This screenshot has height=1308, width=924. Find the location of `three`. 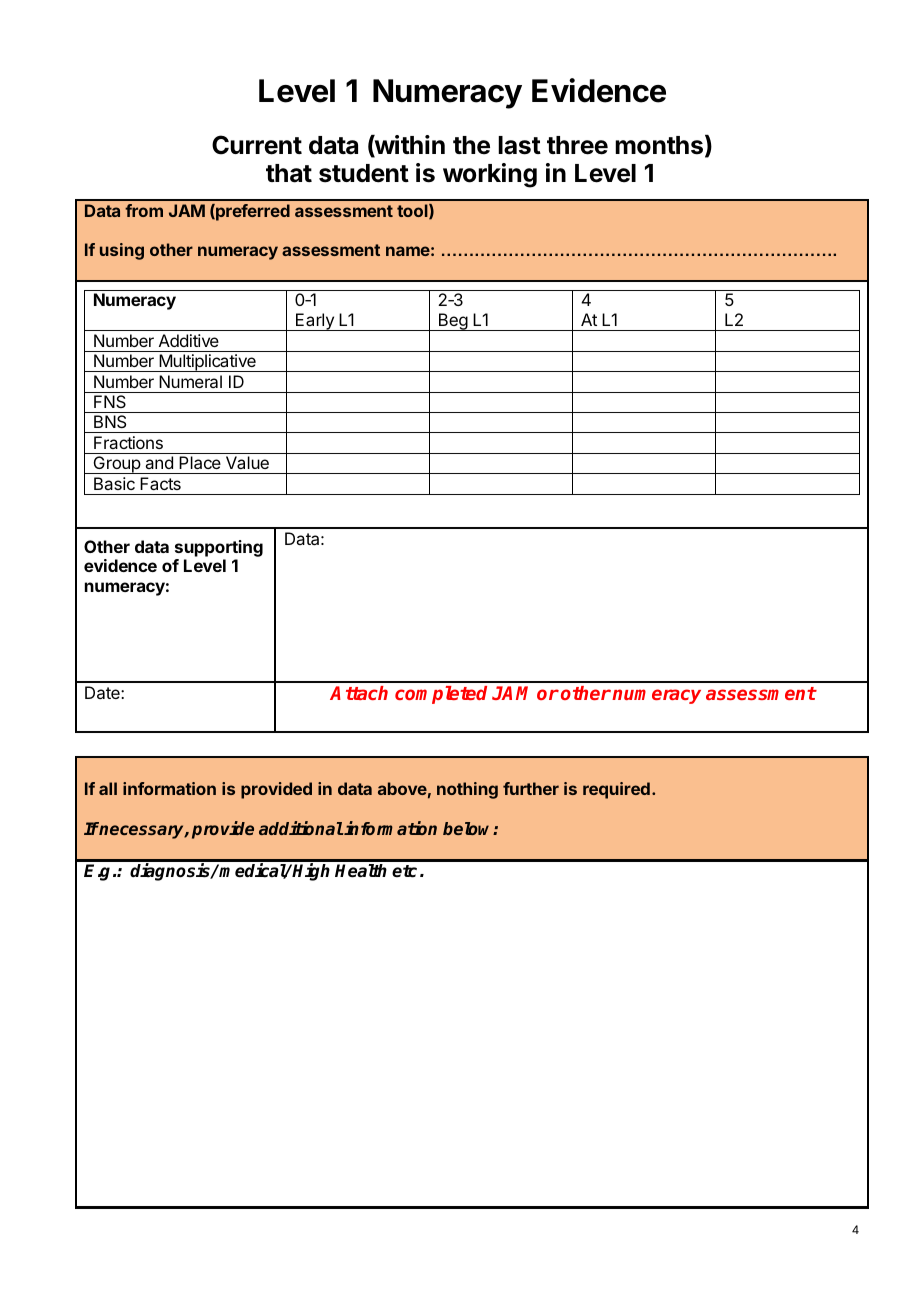

three is located at coordinates (577, 145).
